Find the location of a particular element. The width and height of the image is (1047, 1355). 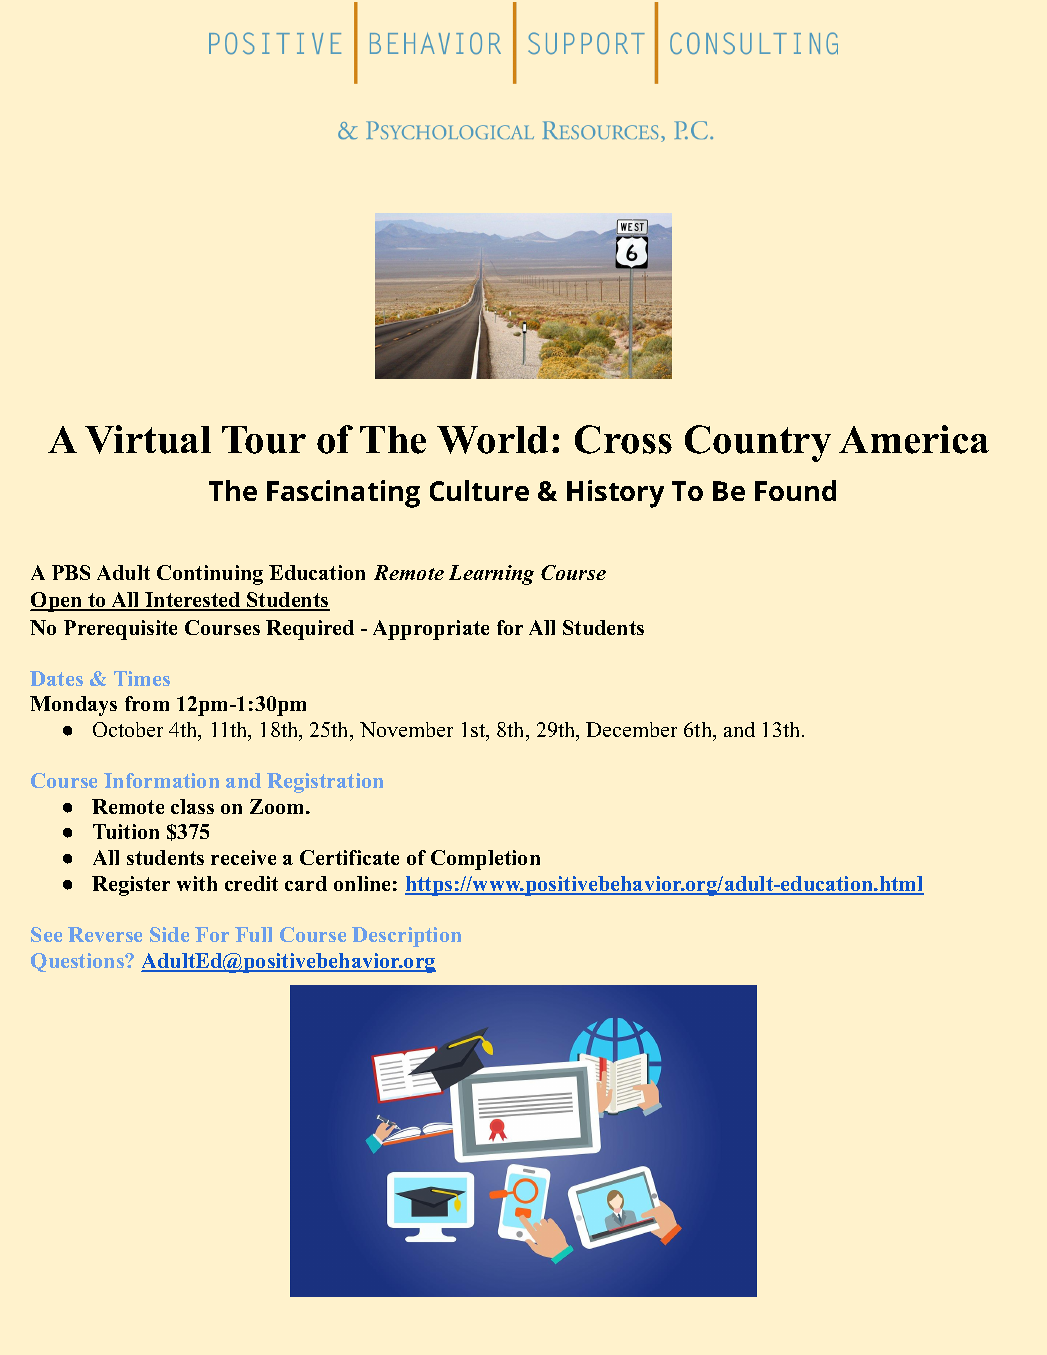

Learning is located at coordinates (491, 575).
